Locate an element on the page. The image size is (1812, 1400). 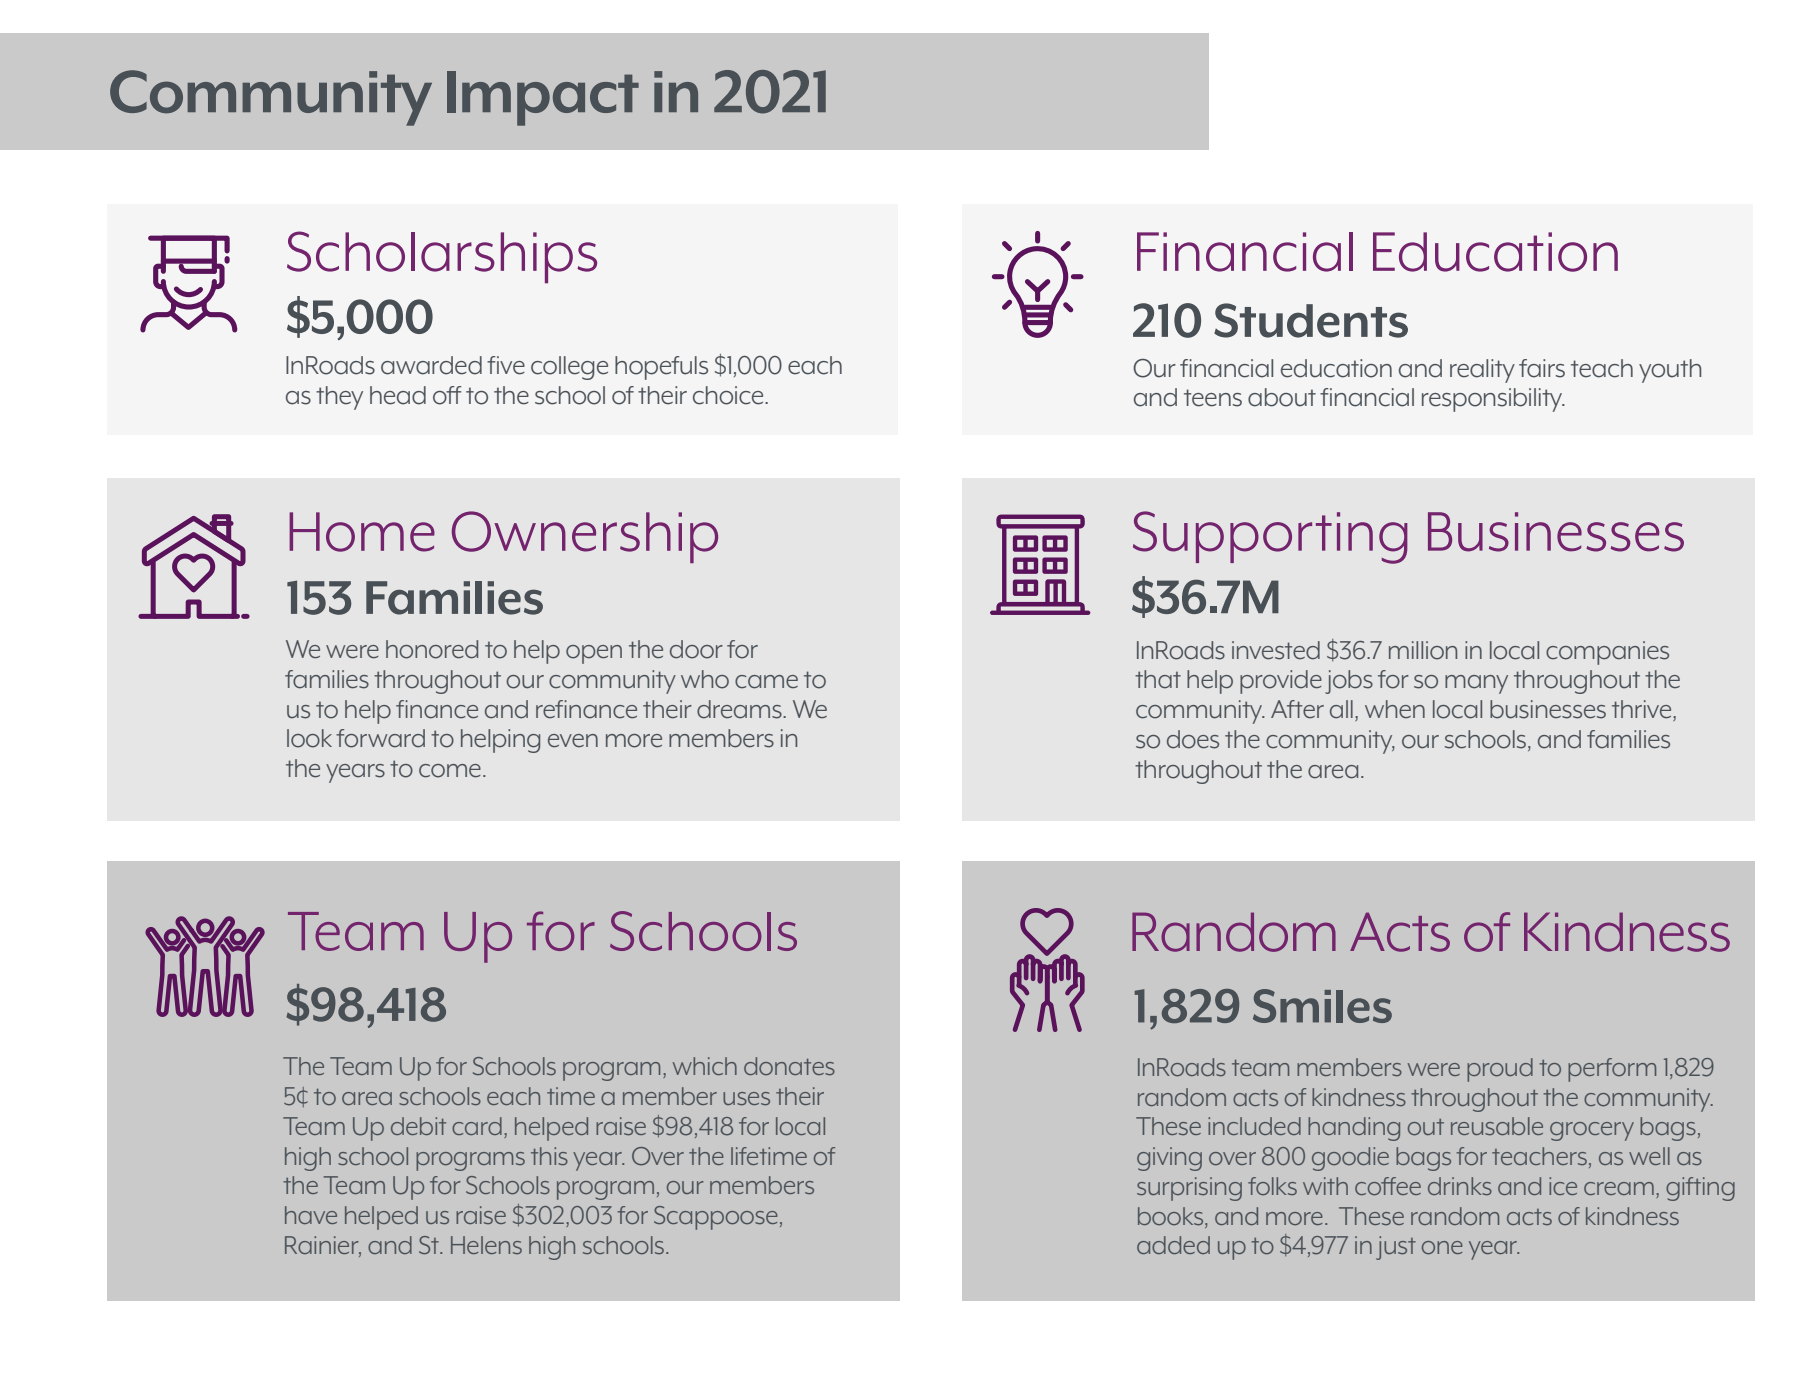
many is located at coordinates (1476, 684).
